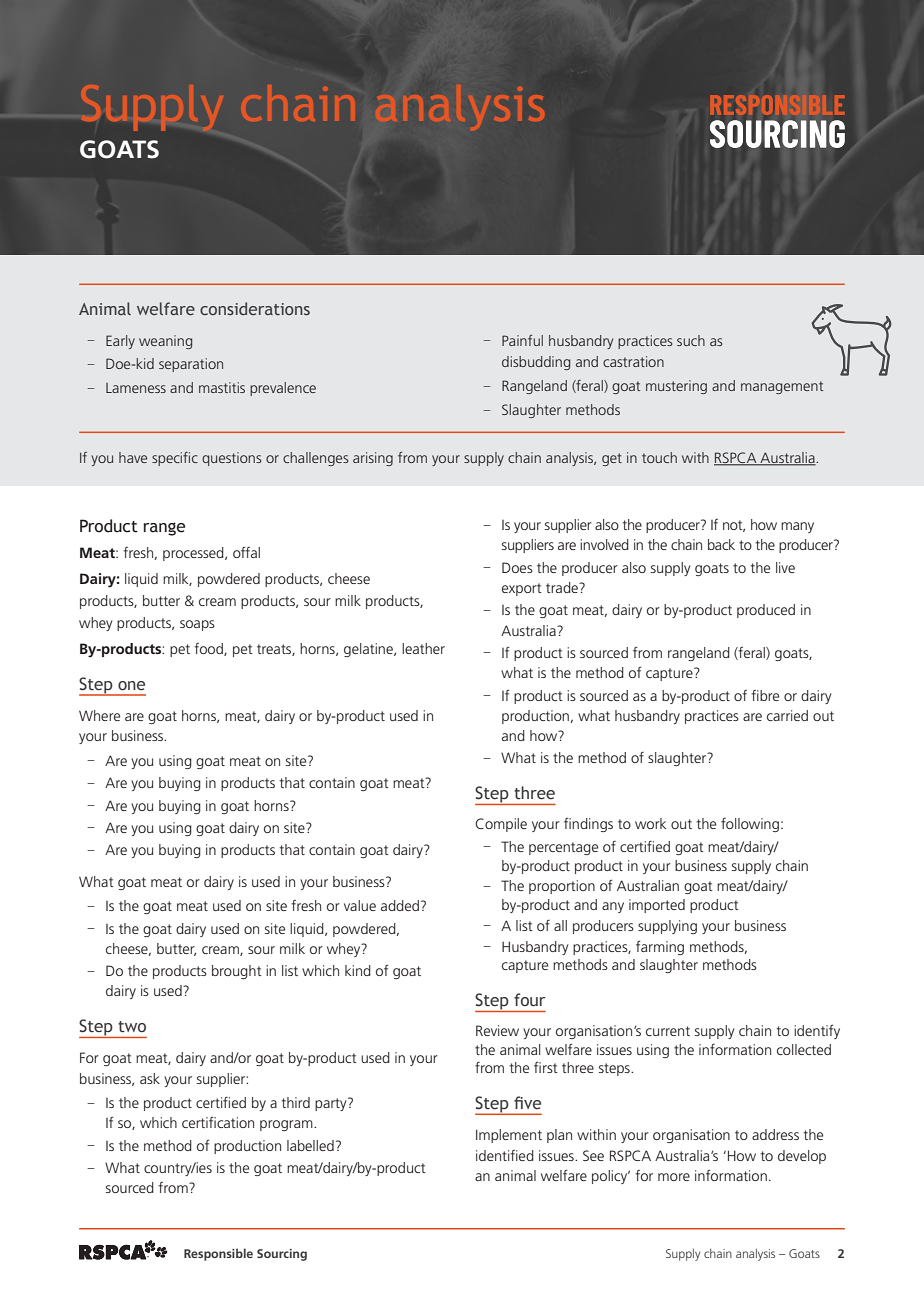  I want to click on added, so click(400, 905).
